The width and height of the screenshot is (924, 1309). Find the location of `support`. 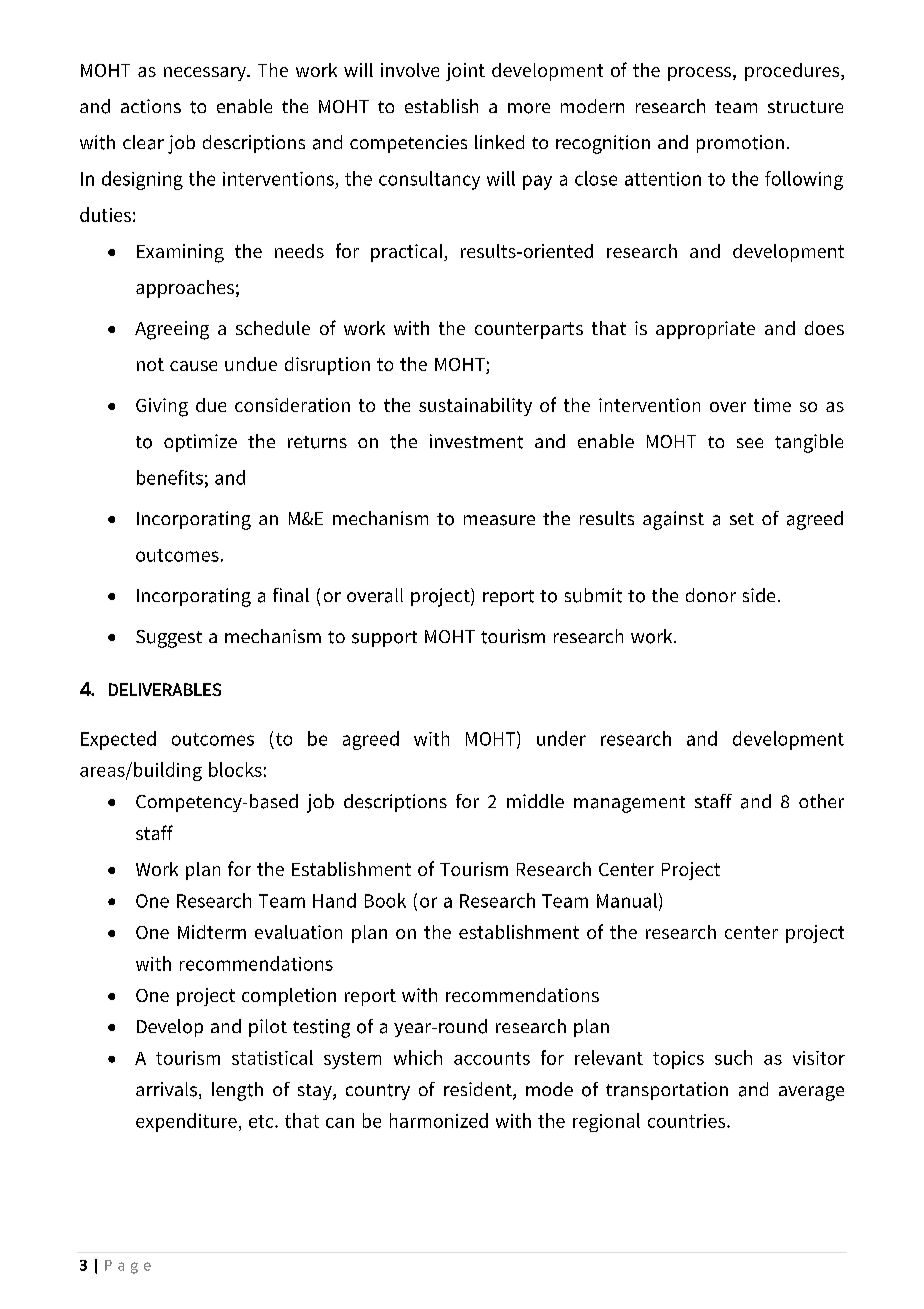

support is located at coordinates (384, 639).
